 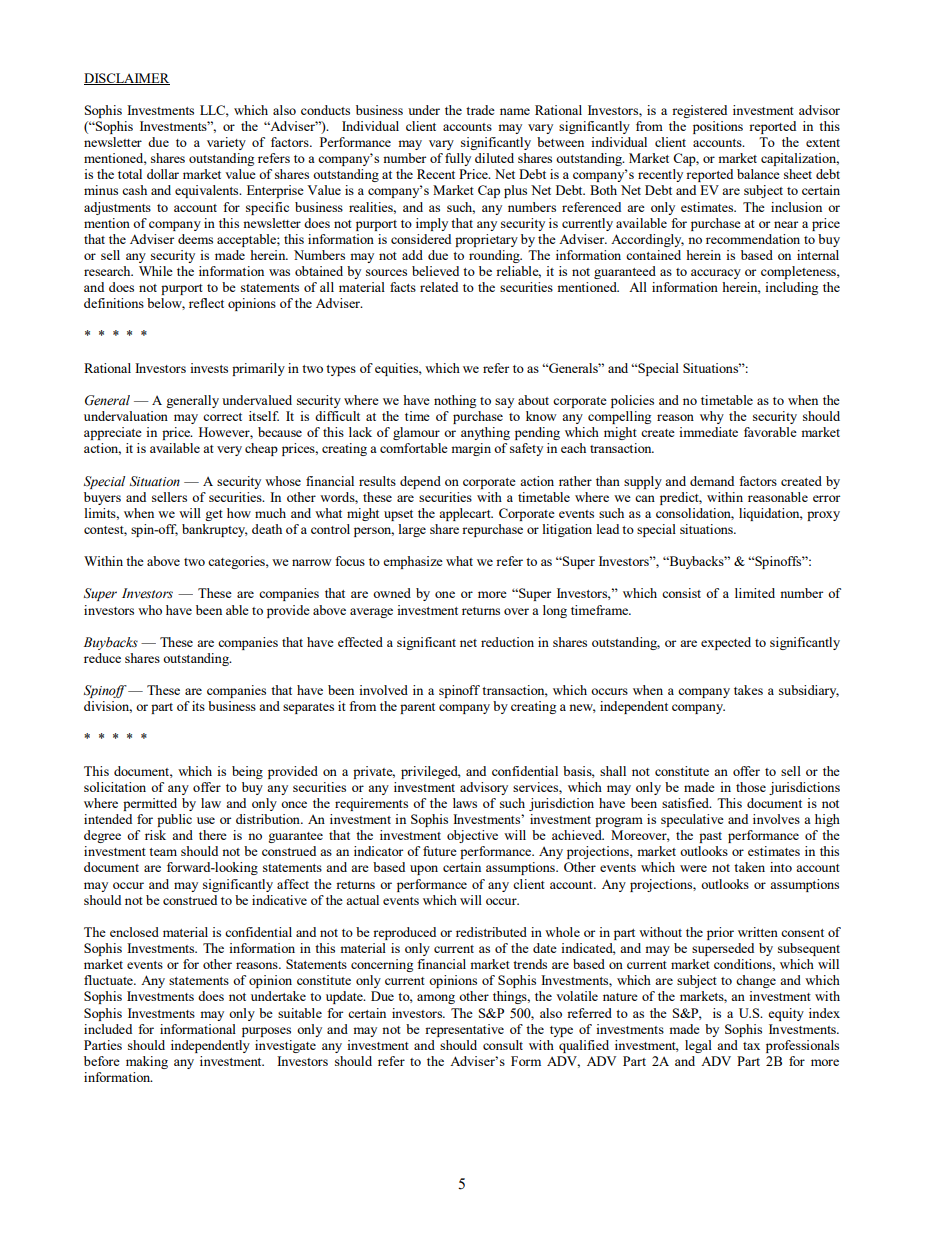 What do you see at coordinates (712, 417) in the screenshot?
I see `why` at bounding box center [712, 417].
